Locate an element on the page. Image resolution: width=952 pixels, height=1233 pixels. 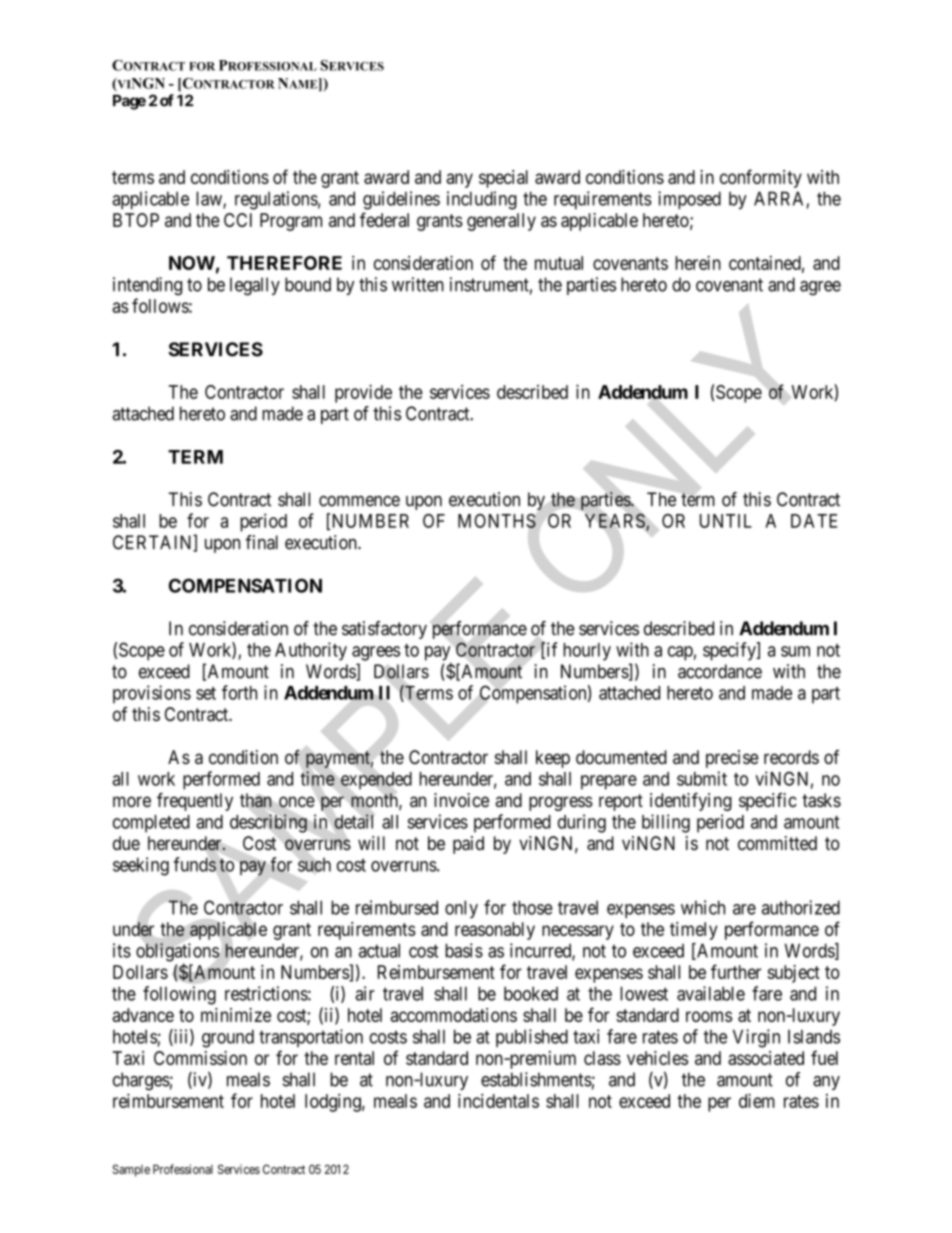
final is located at coordinates (261, 542).
